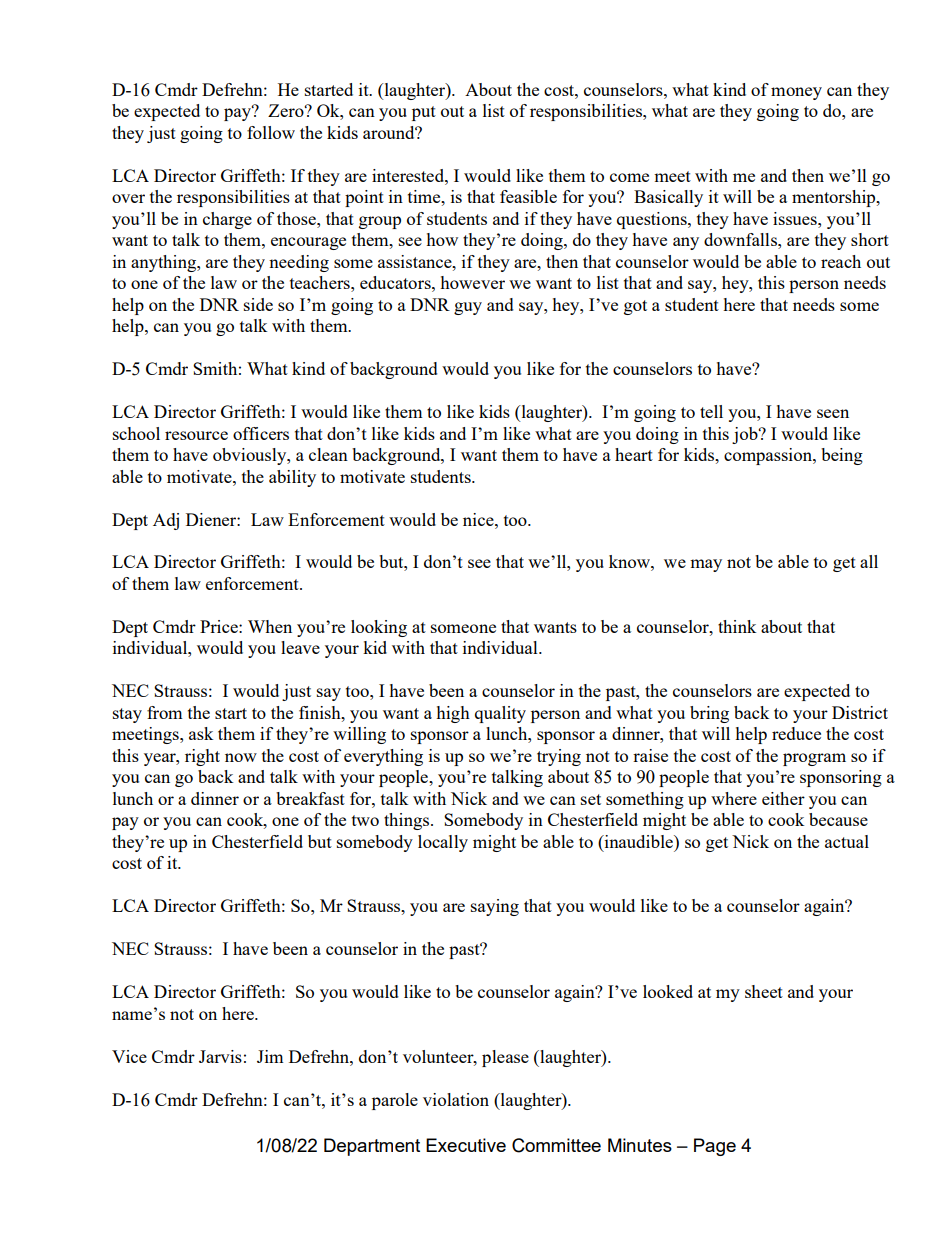  I want to click on reach, so click(841, 261).
